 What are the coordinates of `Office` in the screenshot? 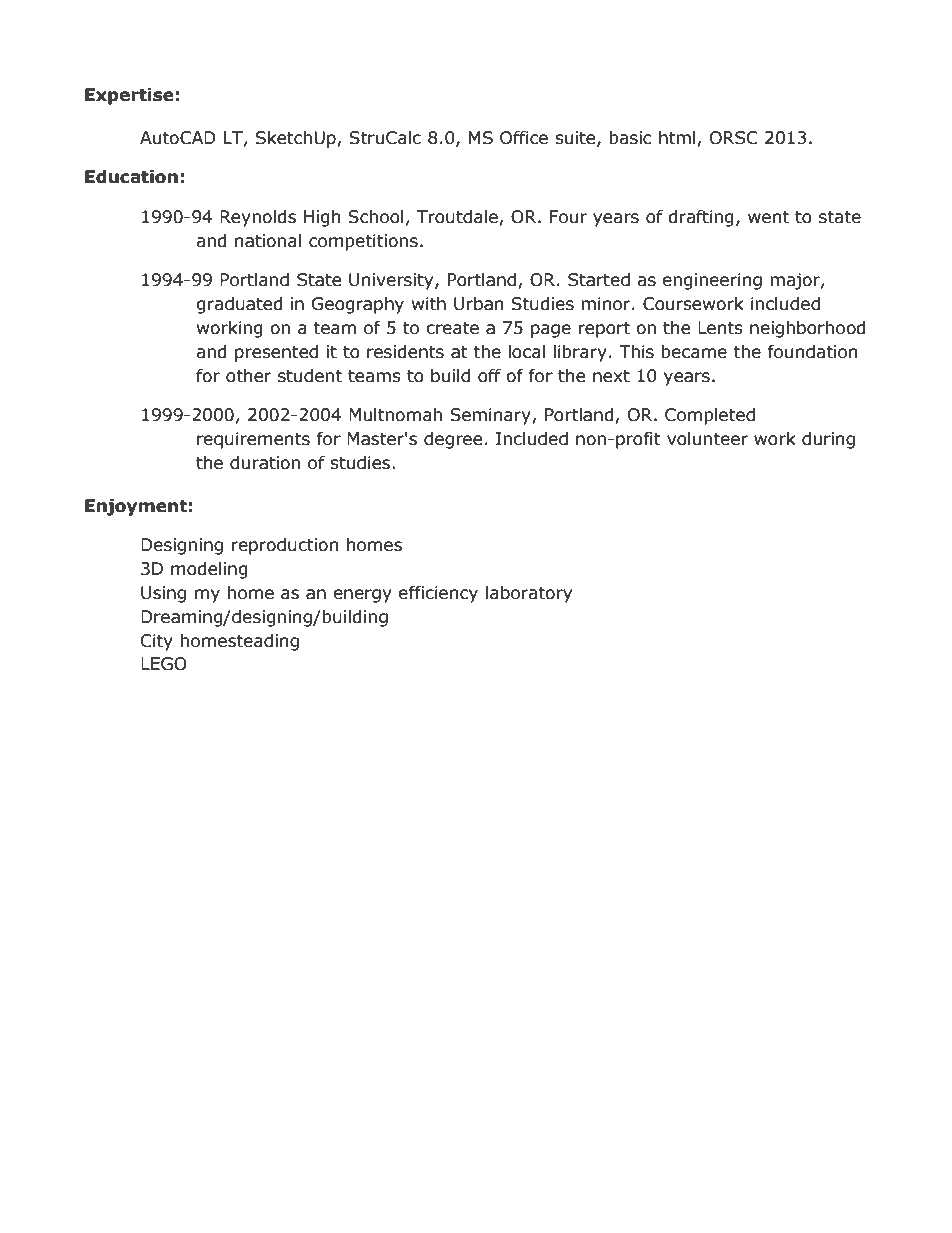 It's located at (524, 138).
